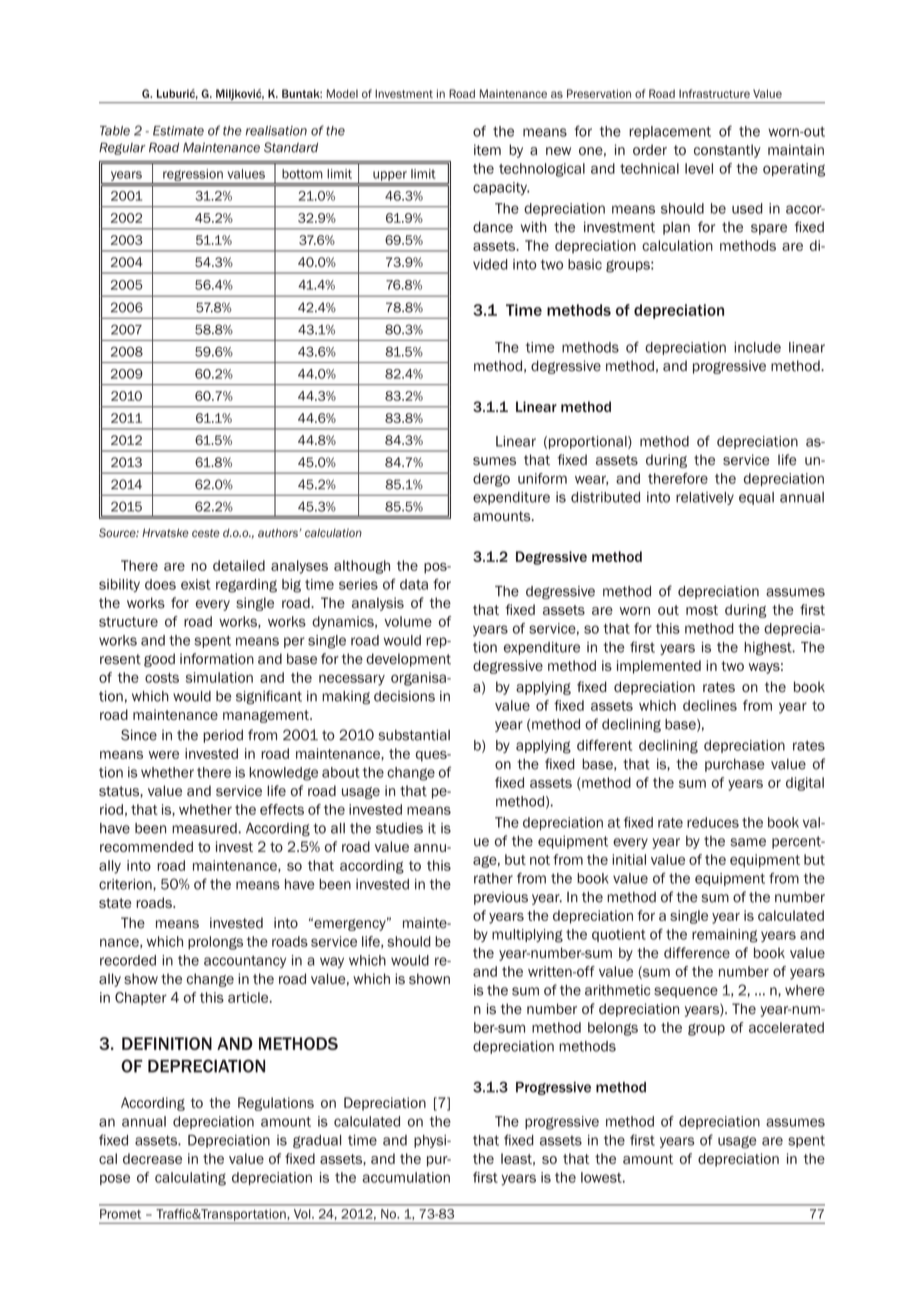 The height and width of the screenshot is (1308, 924). Describe the element at coordinates (727, 151) in the screenshot. I see `constantly` at that location.
